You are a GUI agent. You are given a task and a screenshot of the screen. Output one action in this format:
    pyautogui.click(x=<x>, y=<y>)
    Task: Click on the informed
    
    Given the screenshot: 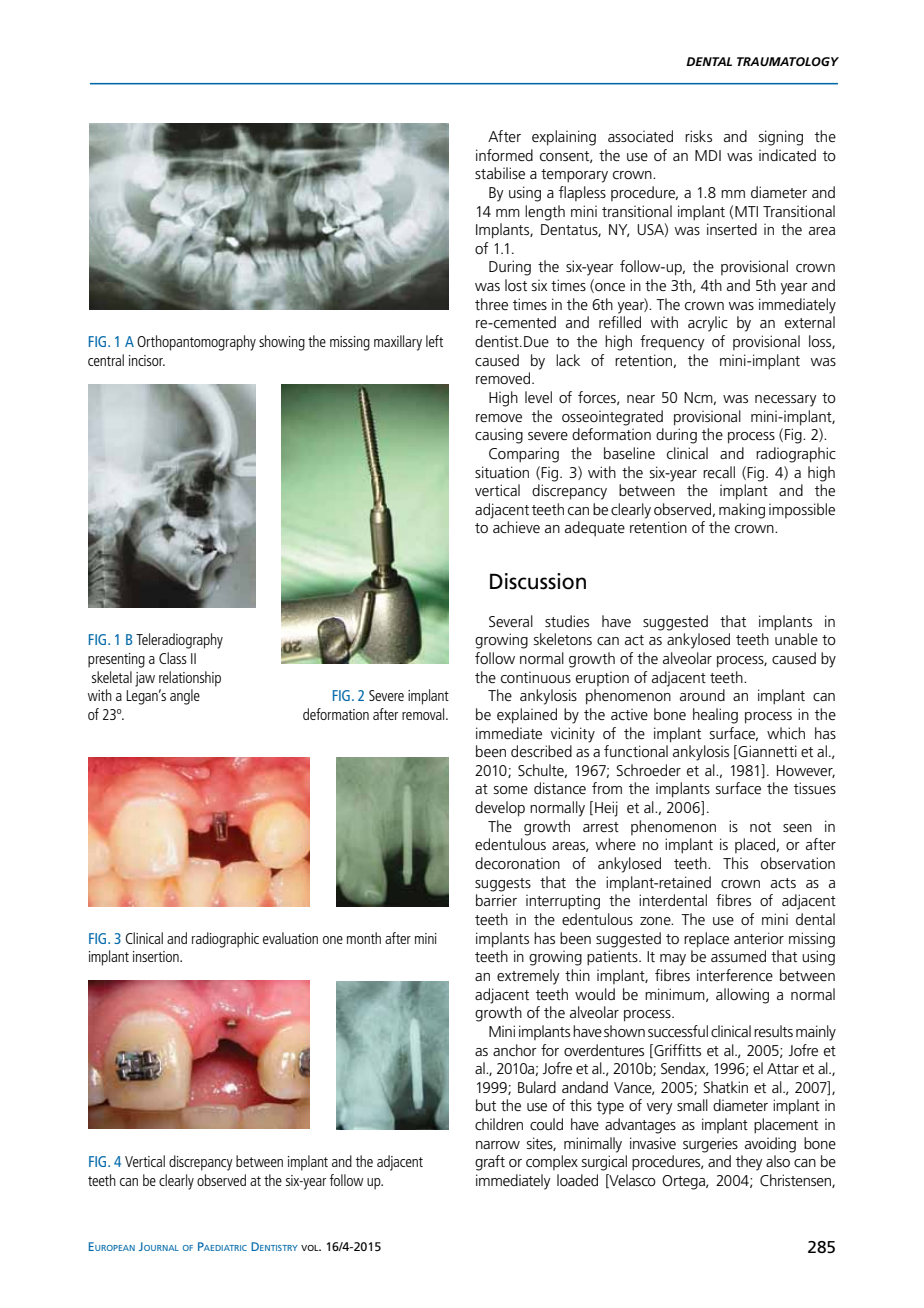 What is the action you would take?
    pyautogui.click(x=504, y=155)
